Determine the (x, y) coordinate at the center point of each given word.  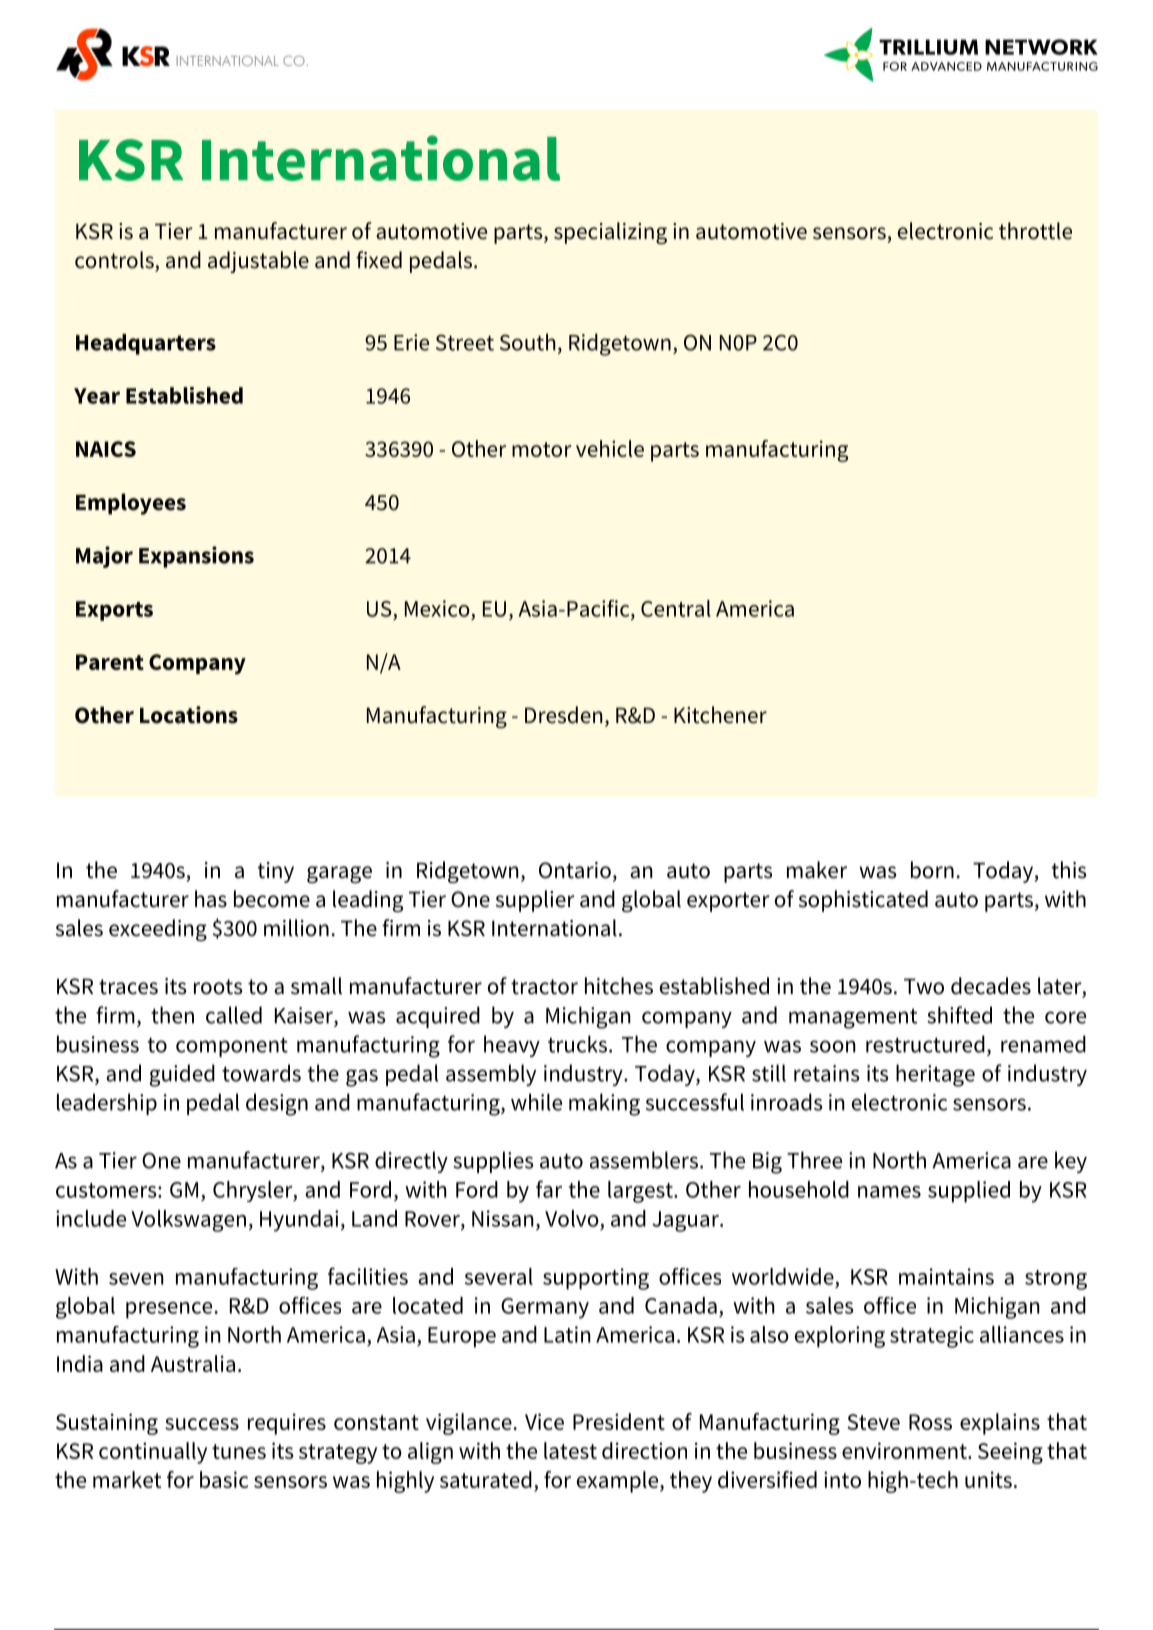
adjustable (258, 262)
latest (570, 1450)
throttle (1035, 231)
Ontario (575, 870)
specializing (610, 233)
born (932, 870)
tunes (239, 1451)
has (211, 899)
